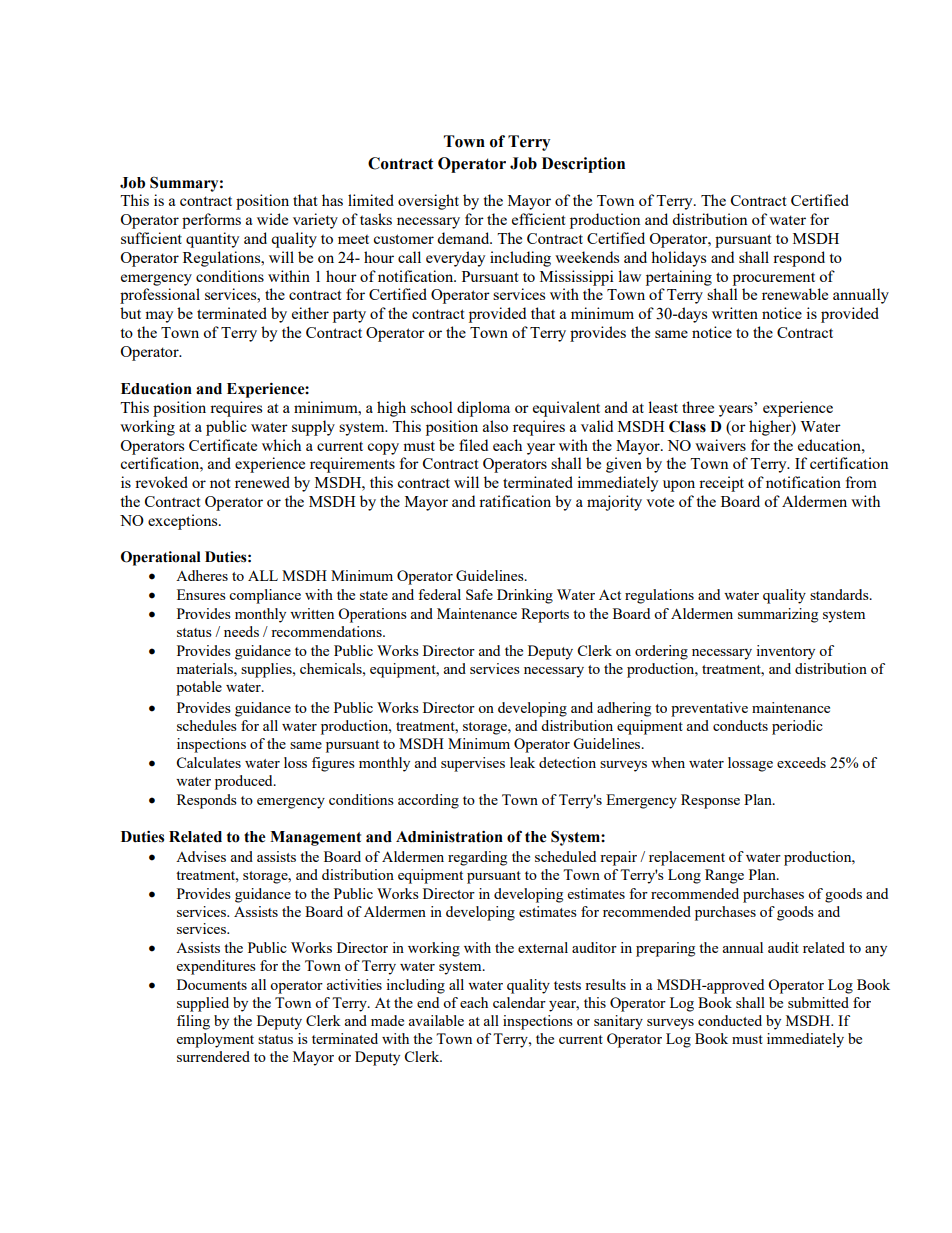 This page has width=952, height=1233. I want to click on needs, so click(241, 631).
